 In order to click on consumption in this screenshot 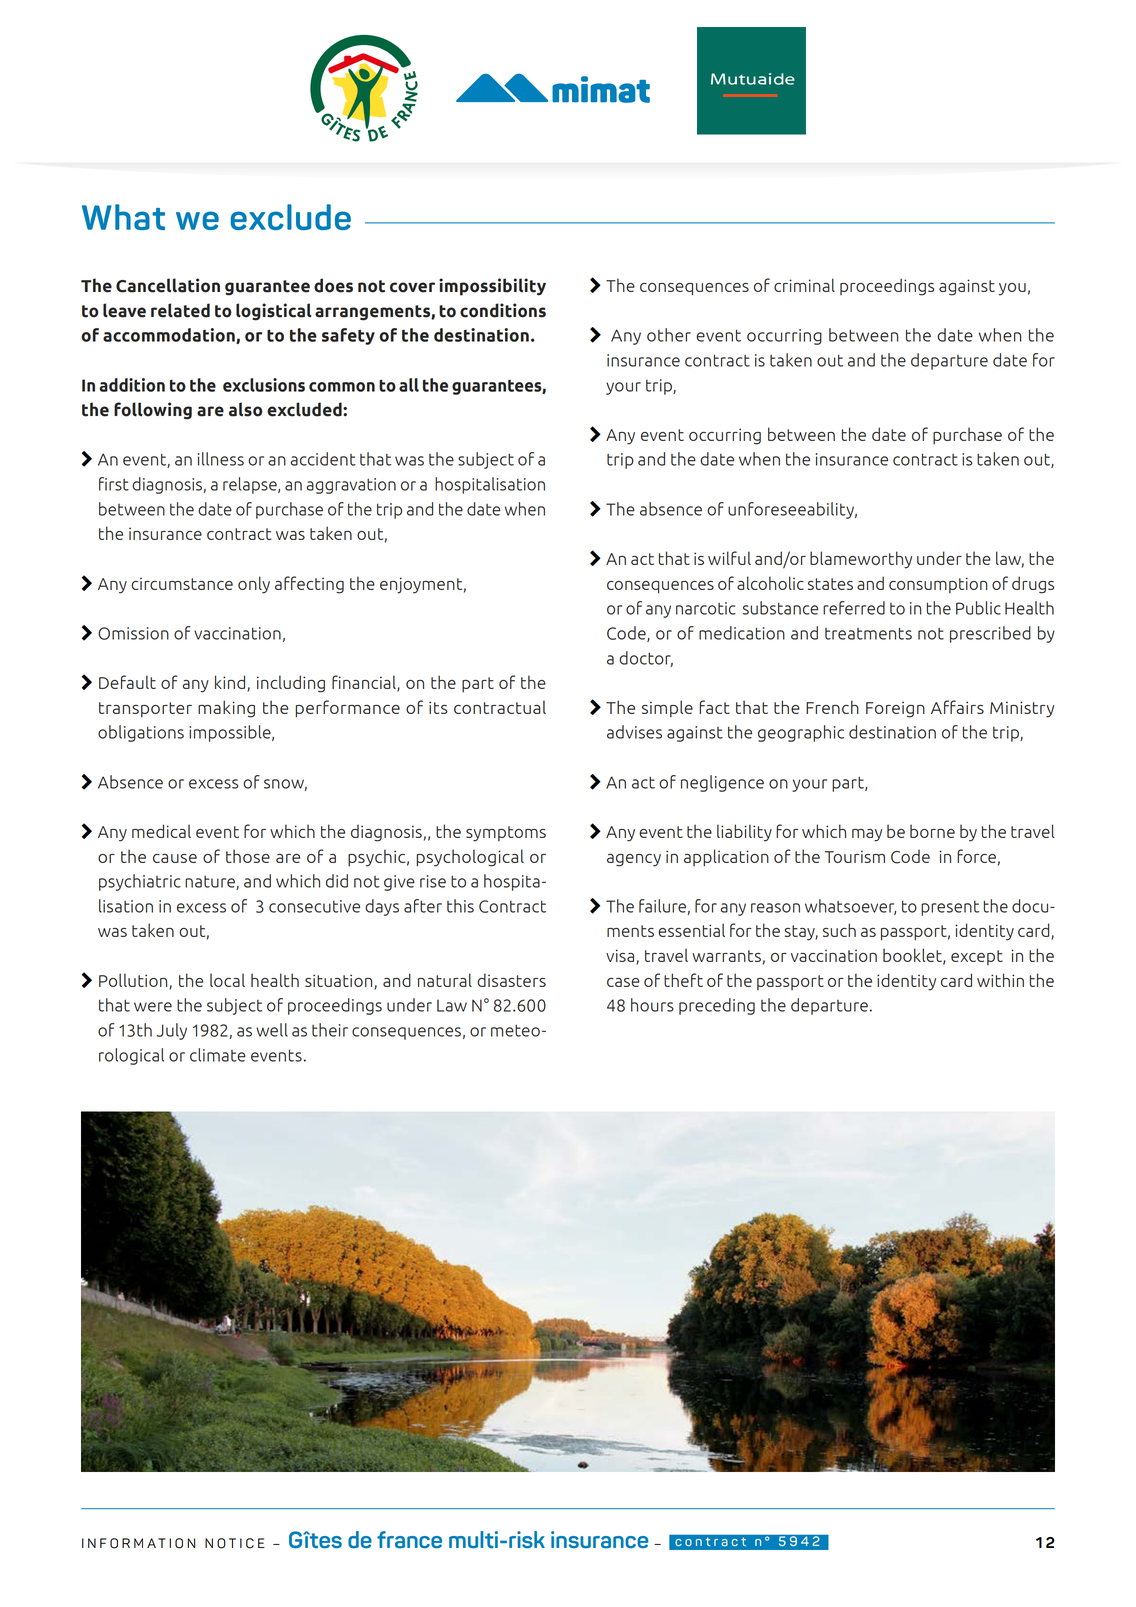, I will do `click(938, 585)`.
